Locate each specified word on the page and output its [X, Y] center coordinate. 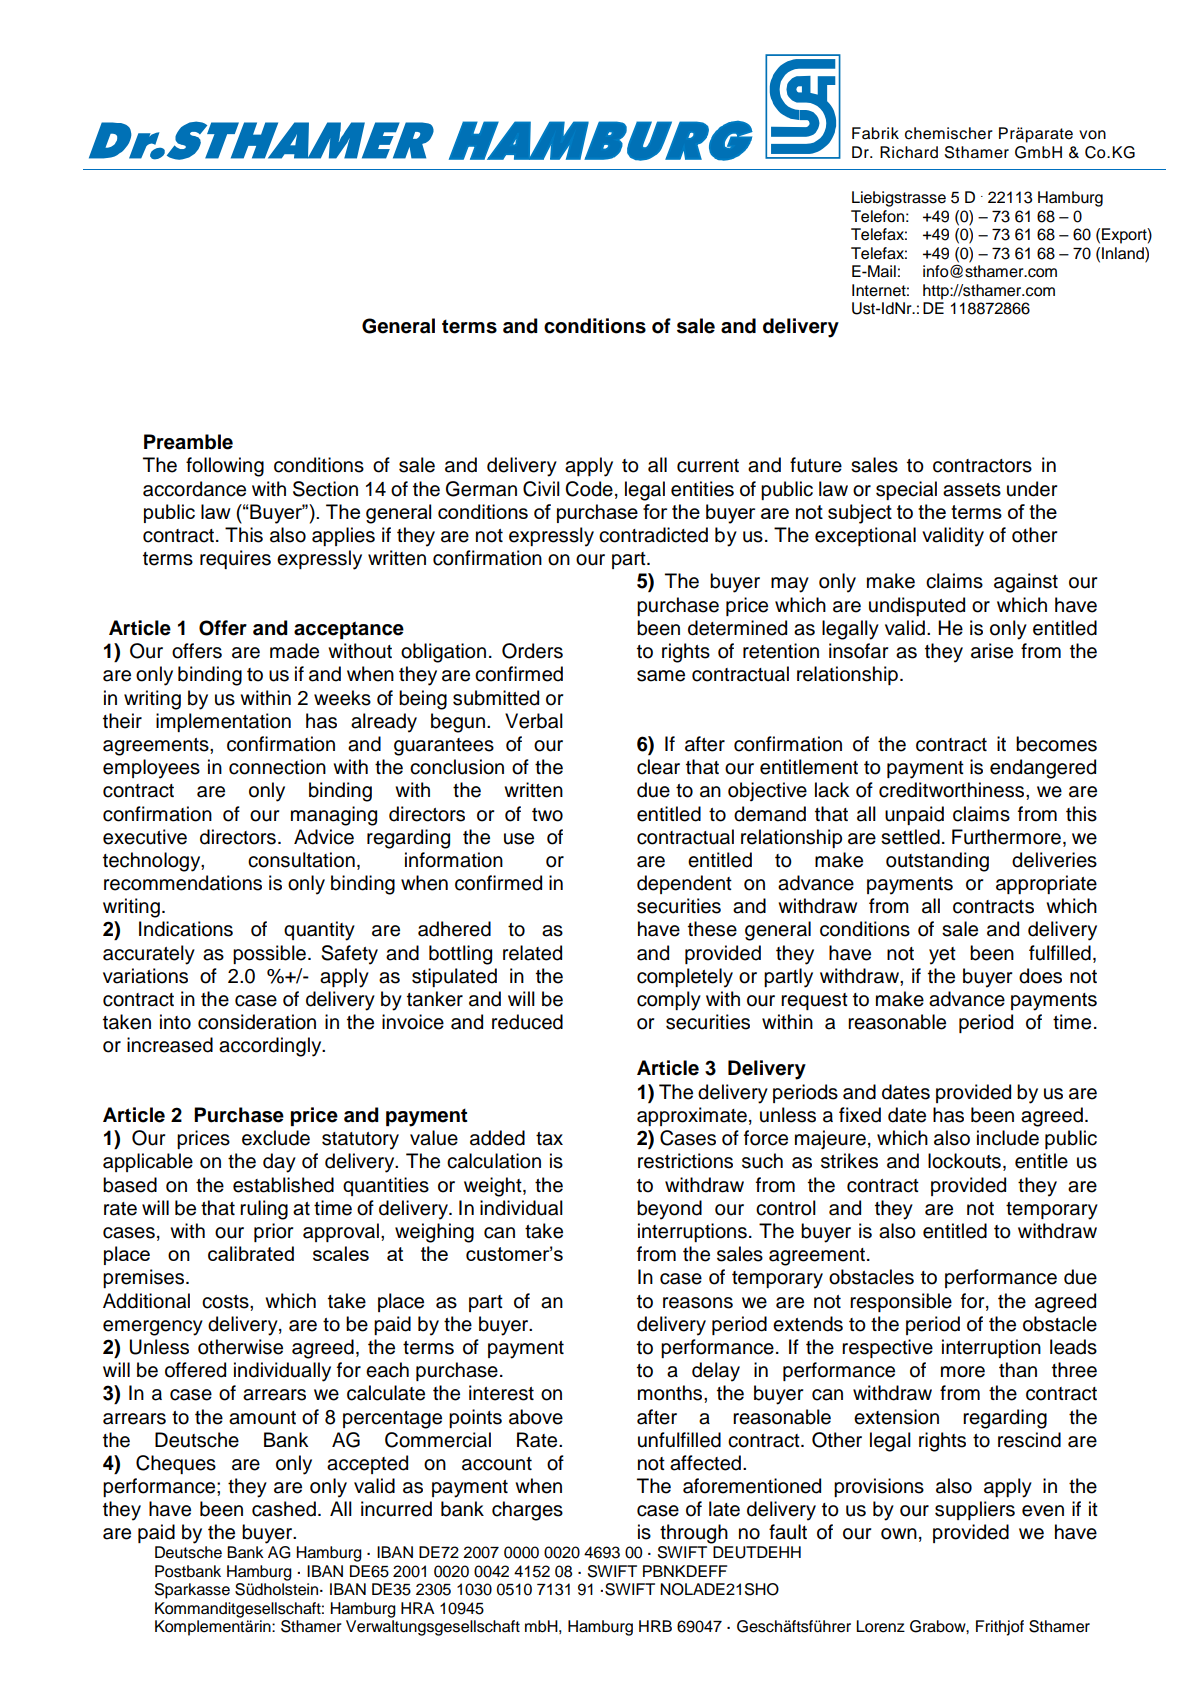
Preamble [188, 442]
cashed [284, 1509]
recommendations [183, 883]
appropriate [1046, 884]
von [1092, 135]
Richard [909, 152]
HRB [655, 1626]
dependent [684, 884]
